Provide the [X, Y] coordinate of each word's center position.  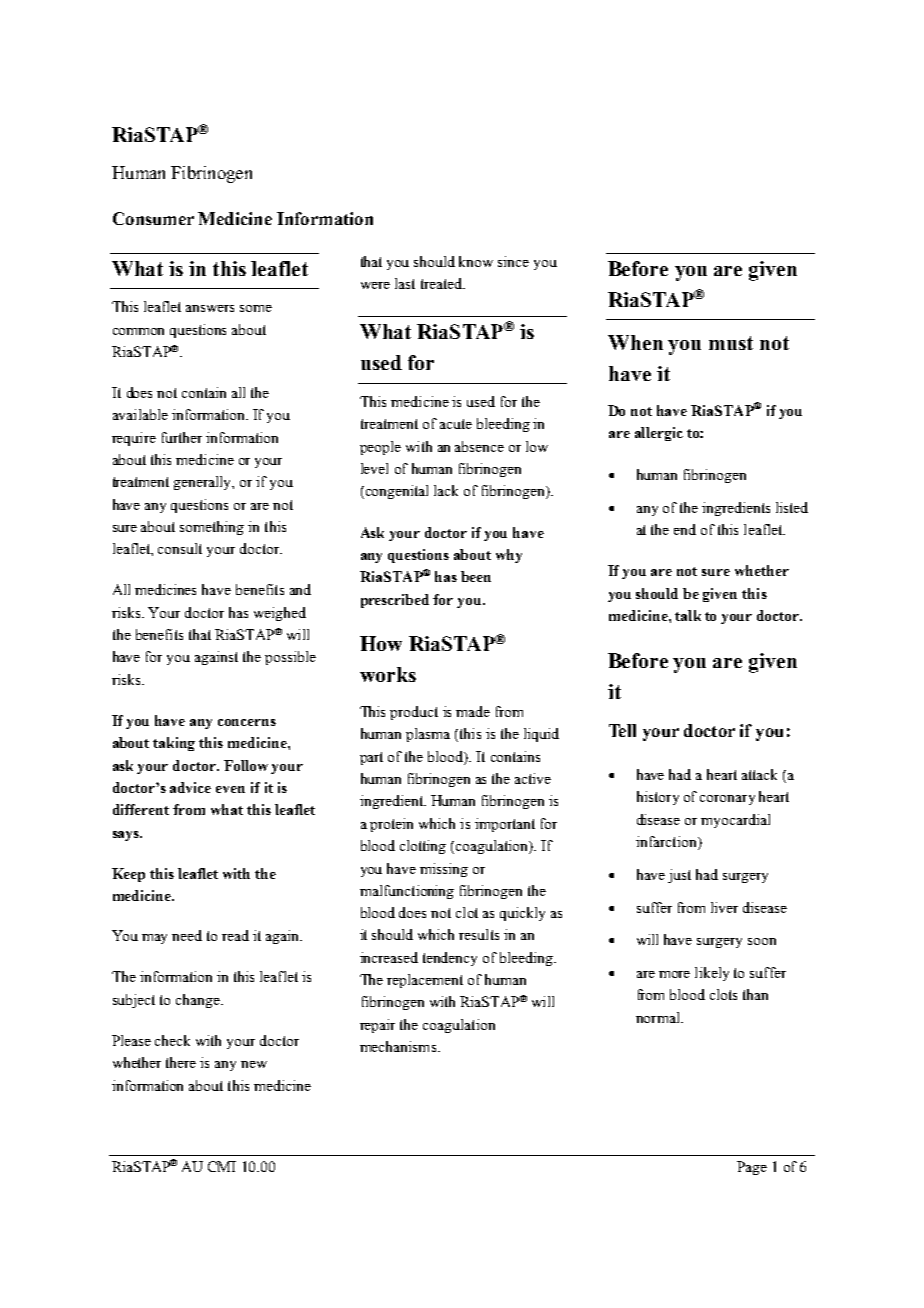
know [476, 261]
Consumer [153, 218]
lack [446, 490]
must [731, 343]
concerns [247, 722]
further [182, 437]
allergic [659, 434]
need [187, 935]
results [479, 934]
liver [724, 907]
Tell [622, 730]
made [473, 711]
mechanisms [399, 1046]
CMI [222, 1166]
